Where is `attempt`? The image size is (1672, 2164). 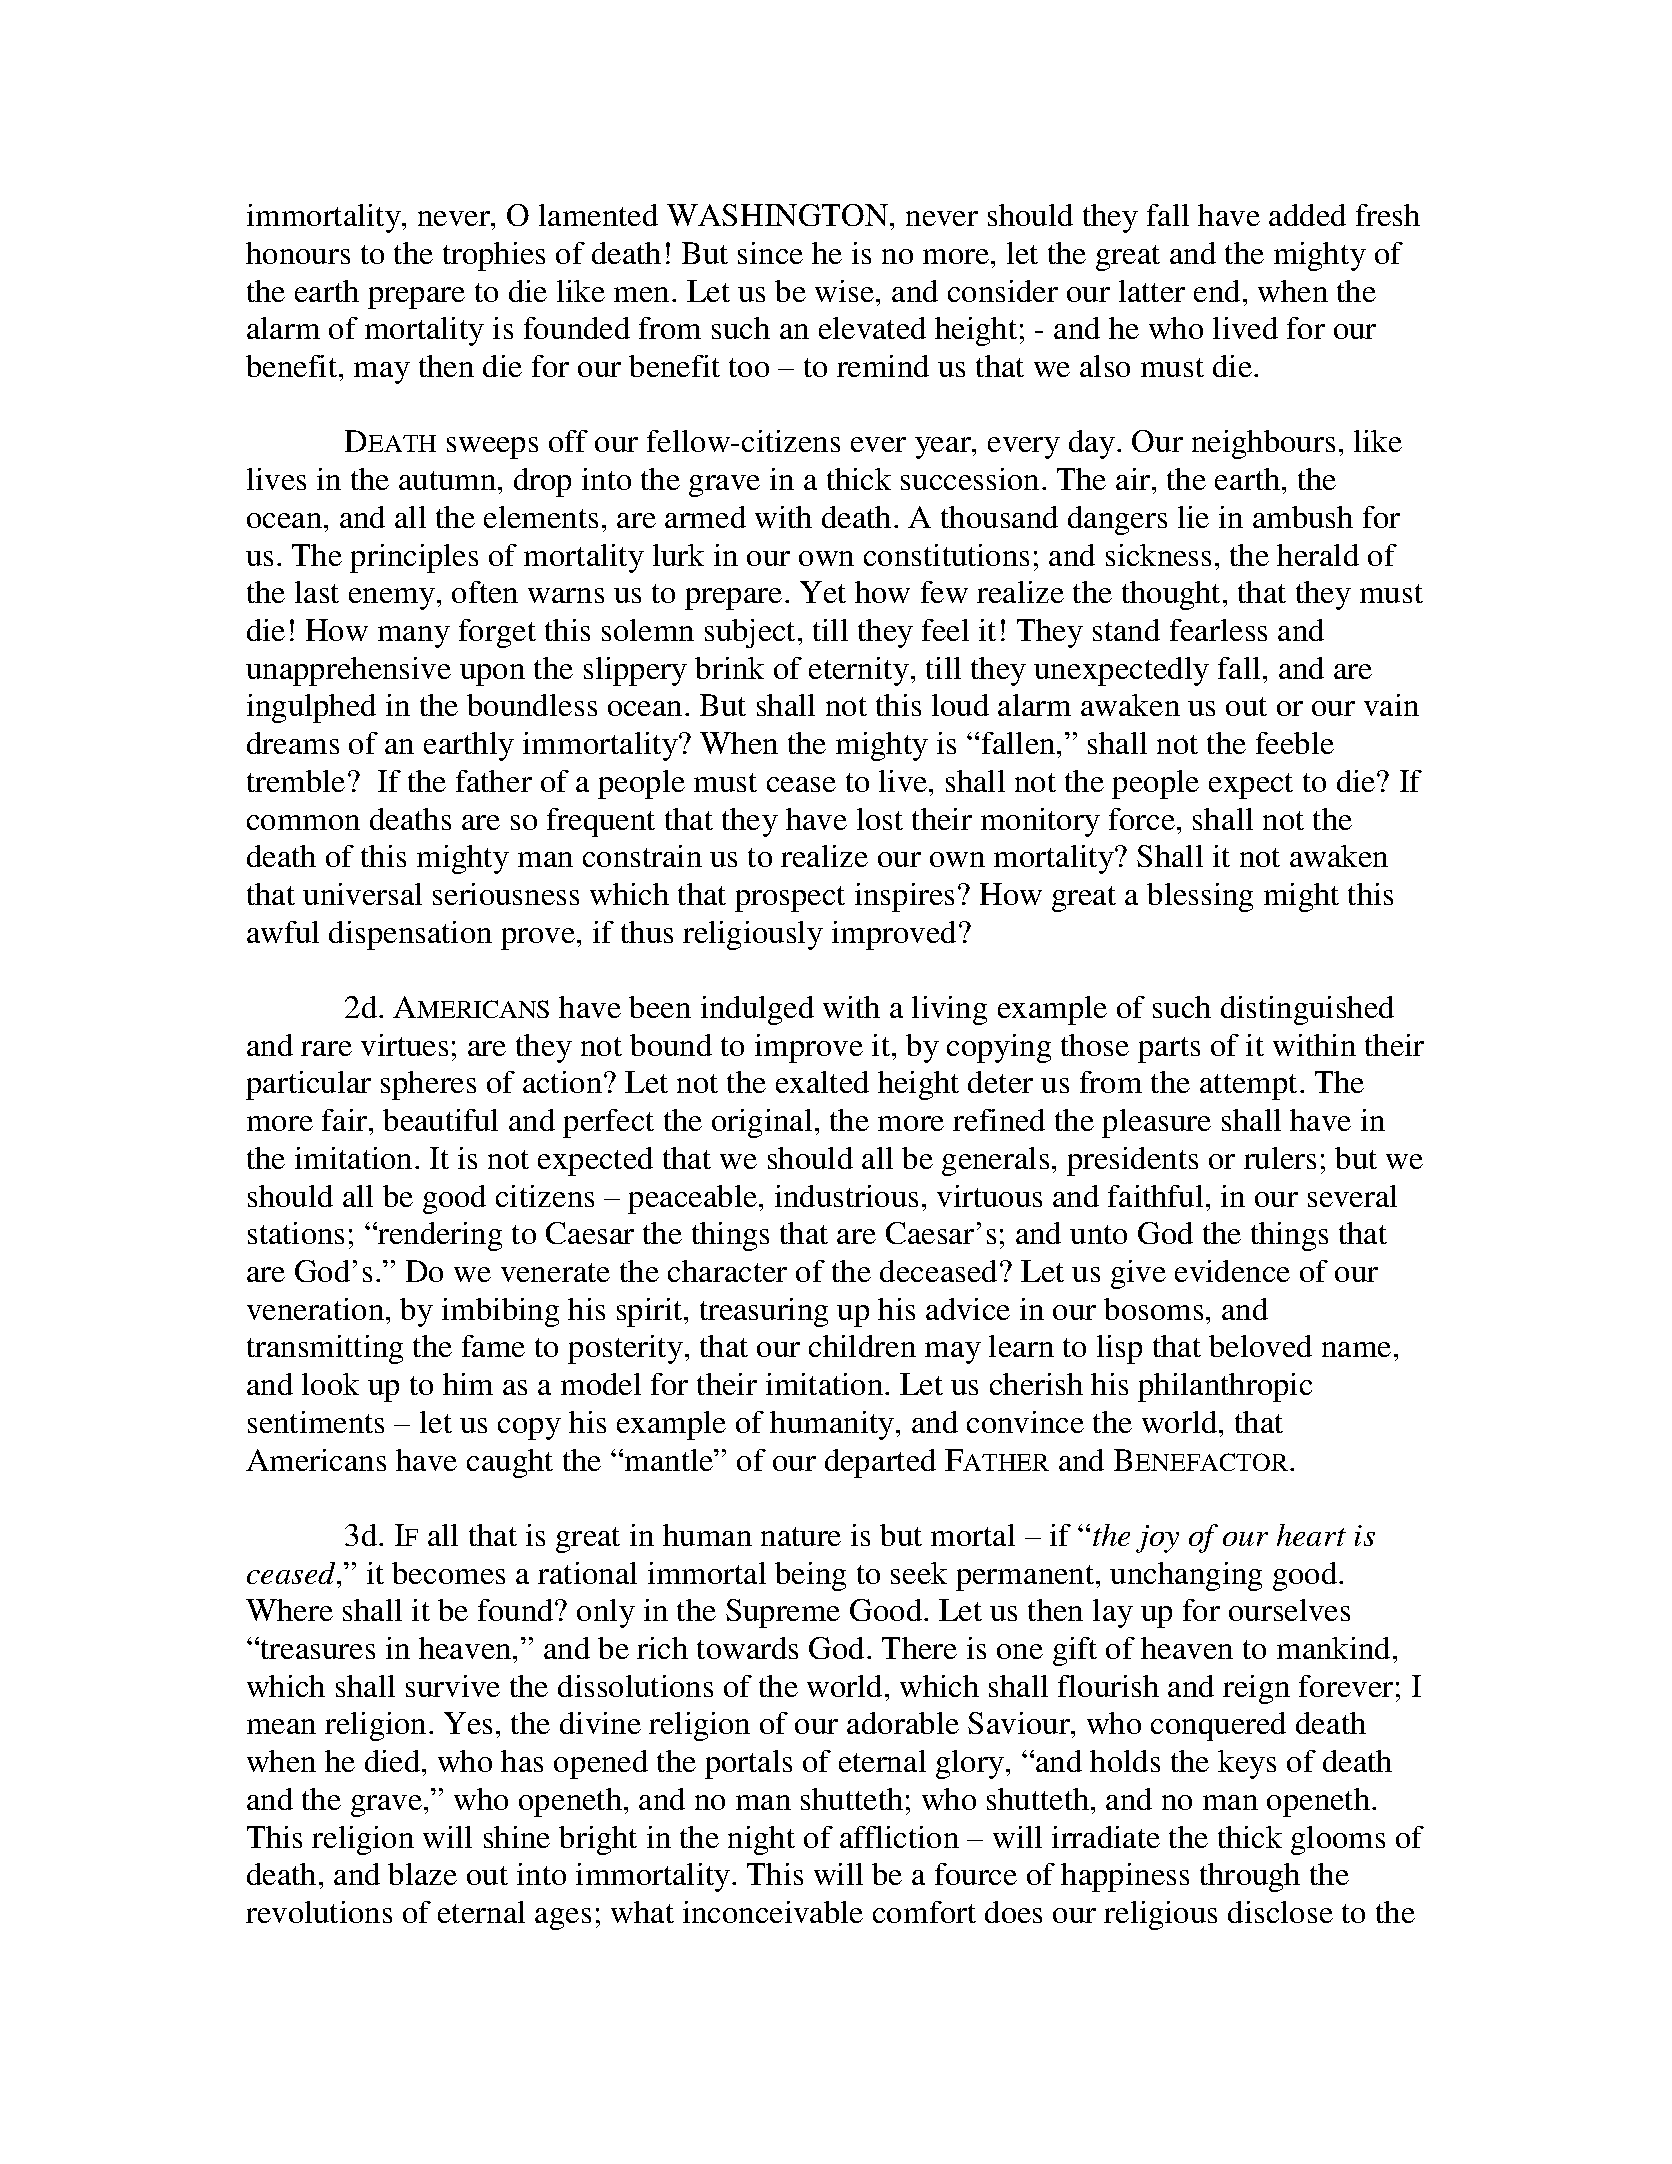
attempt is located at coordinates (1248, 1087).
